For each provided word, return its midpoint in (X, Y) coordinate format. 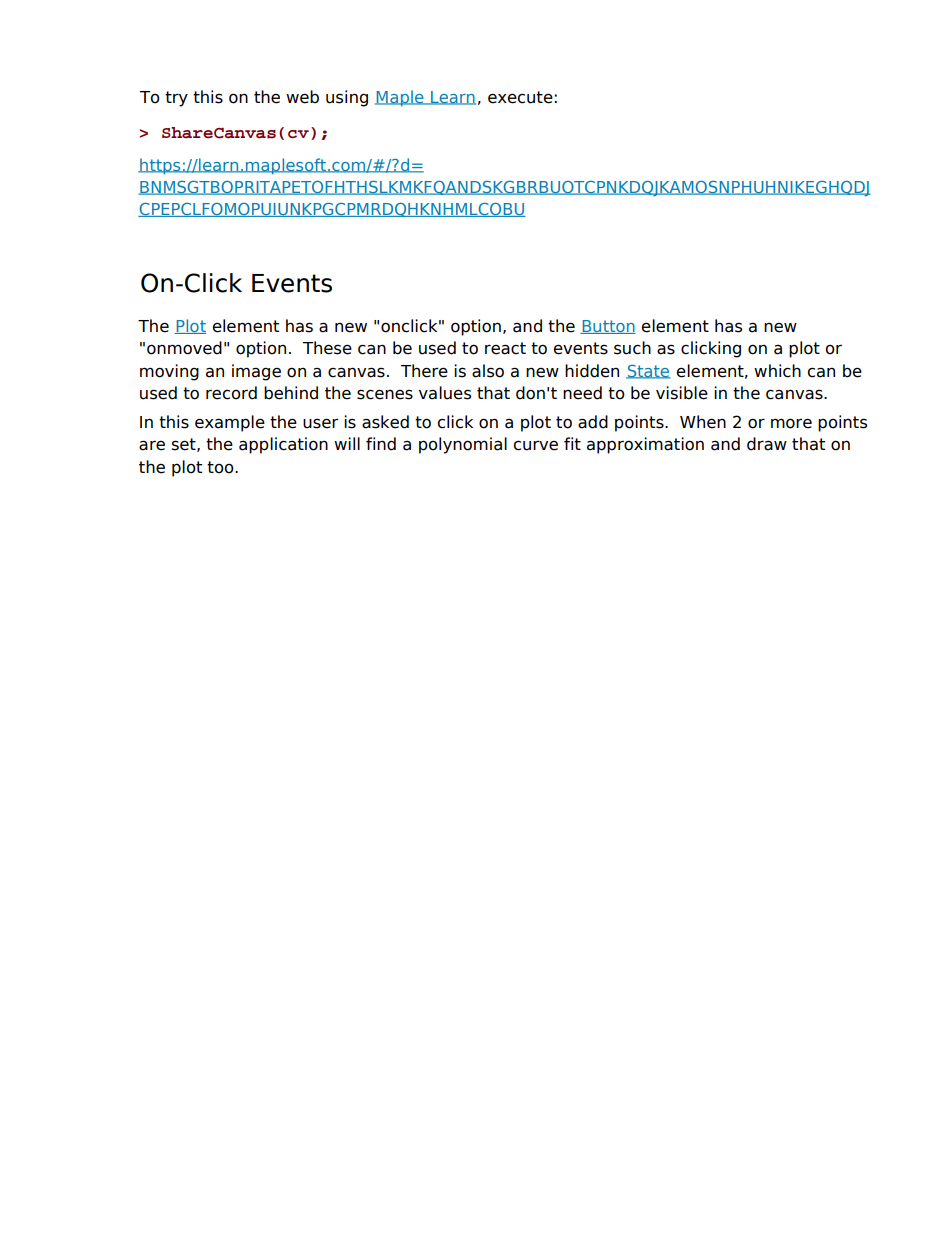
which (777, 371)
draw (767, 444)
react (505, 348)
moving (169, 372)
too (221, 467)
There (424, 371)
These (327, 348)
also (488, 371)
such (632, 348)
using (347, 98)
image (256, 372)
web (302, 97)
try (176, 99)
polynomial (463, 445)
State (648, 372)
